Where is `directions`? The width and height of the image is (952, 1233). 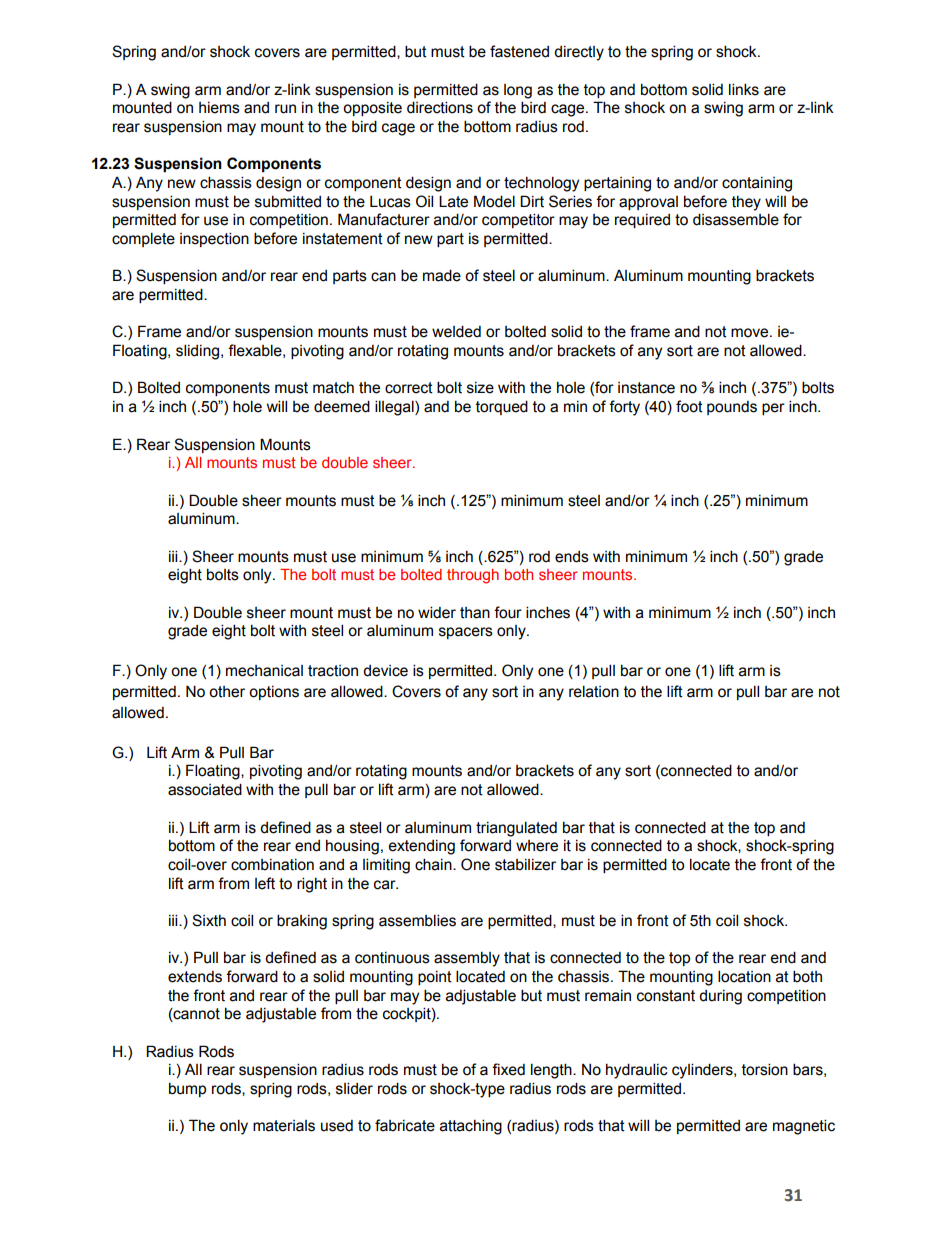
directions is located at coordinates (440, 107).
